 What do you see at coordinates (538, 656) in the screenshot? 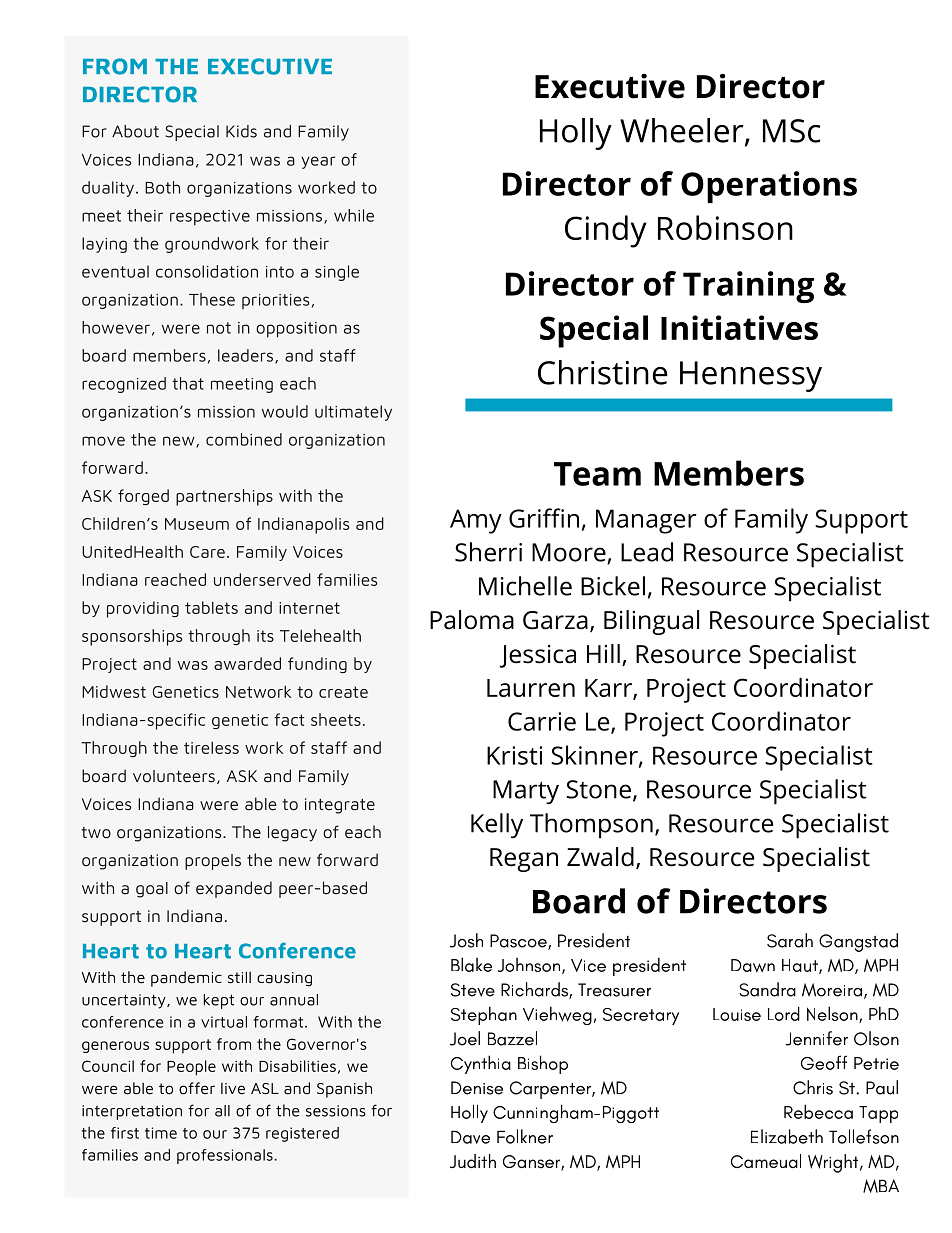
I see `Jessica` at bounding box center [538, 656].
